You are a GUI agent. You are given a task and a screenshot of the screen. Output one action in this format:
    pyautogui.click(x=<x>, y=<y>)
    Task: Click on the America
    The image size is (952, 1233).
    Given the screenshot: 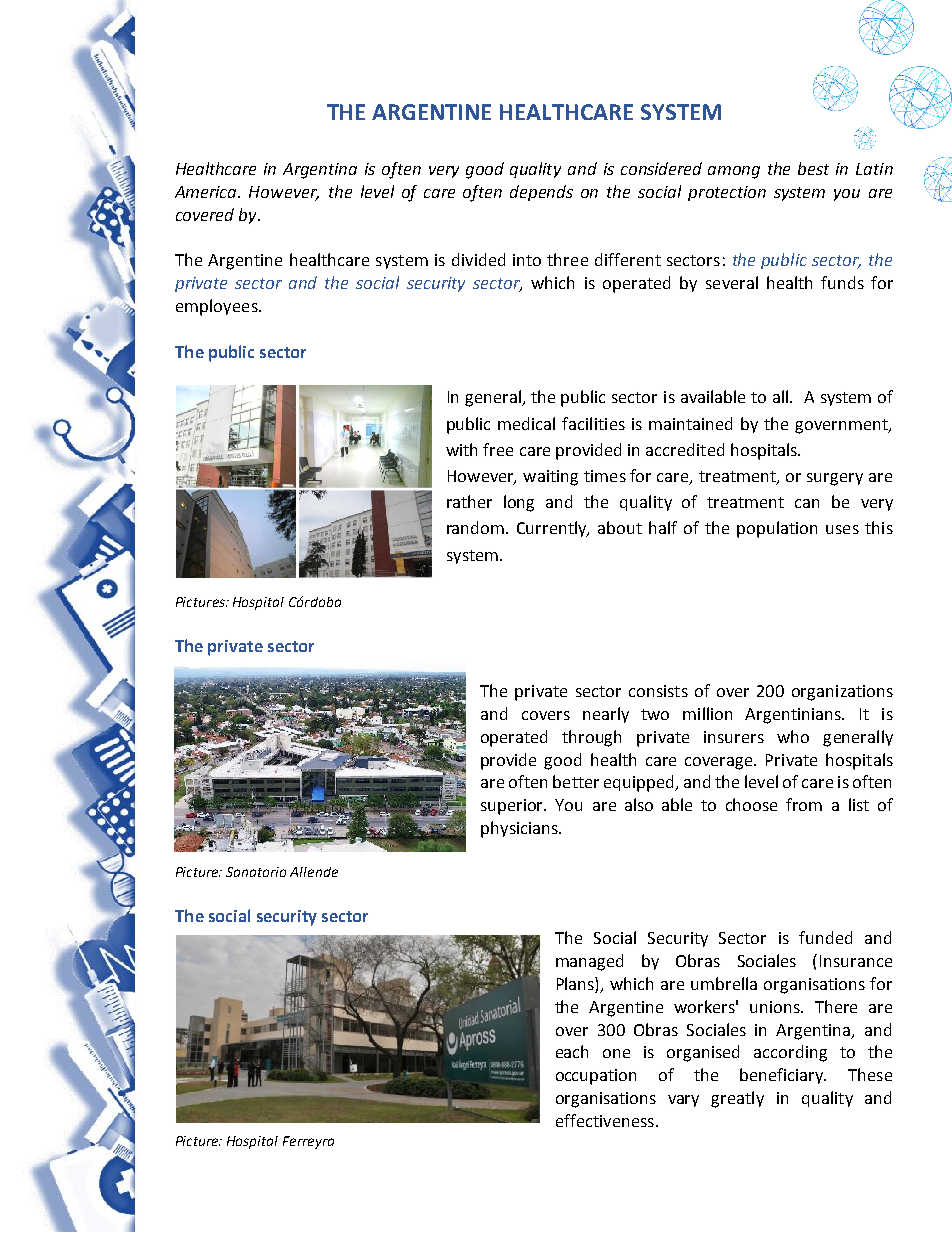 What is the action you would take?
    pyautogui.click(x=207, y=192)
